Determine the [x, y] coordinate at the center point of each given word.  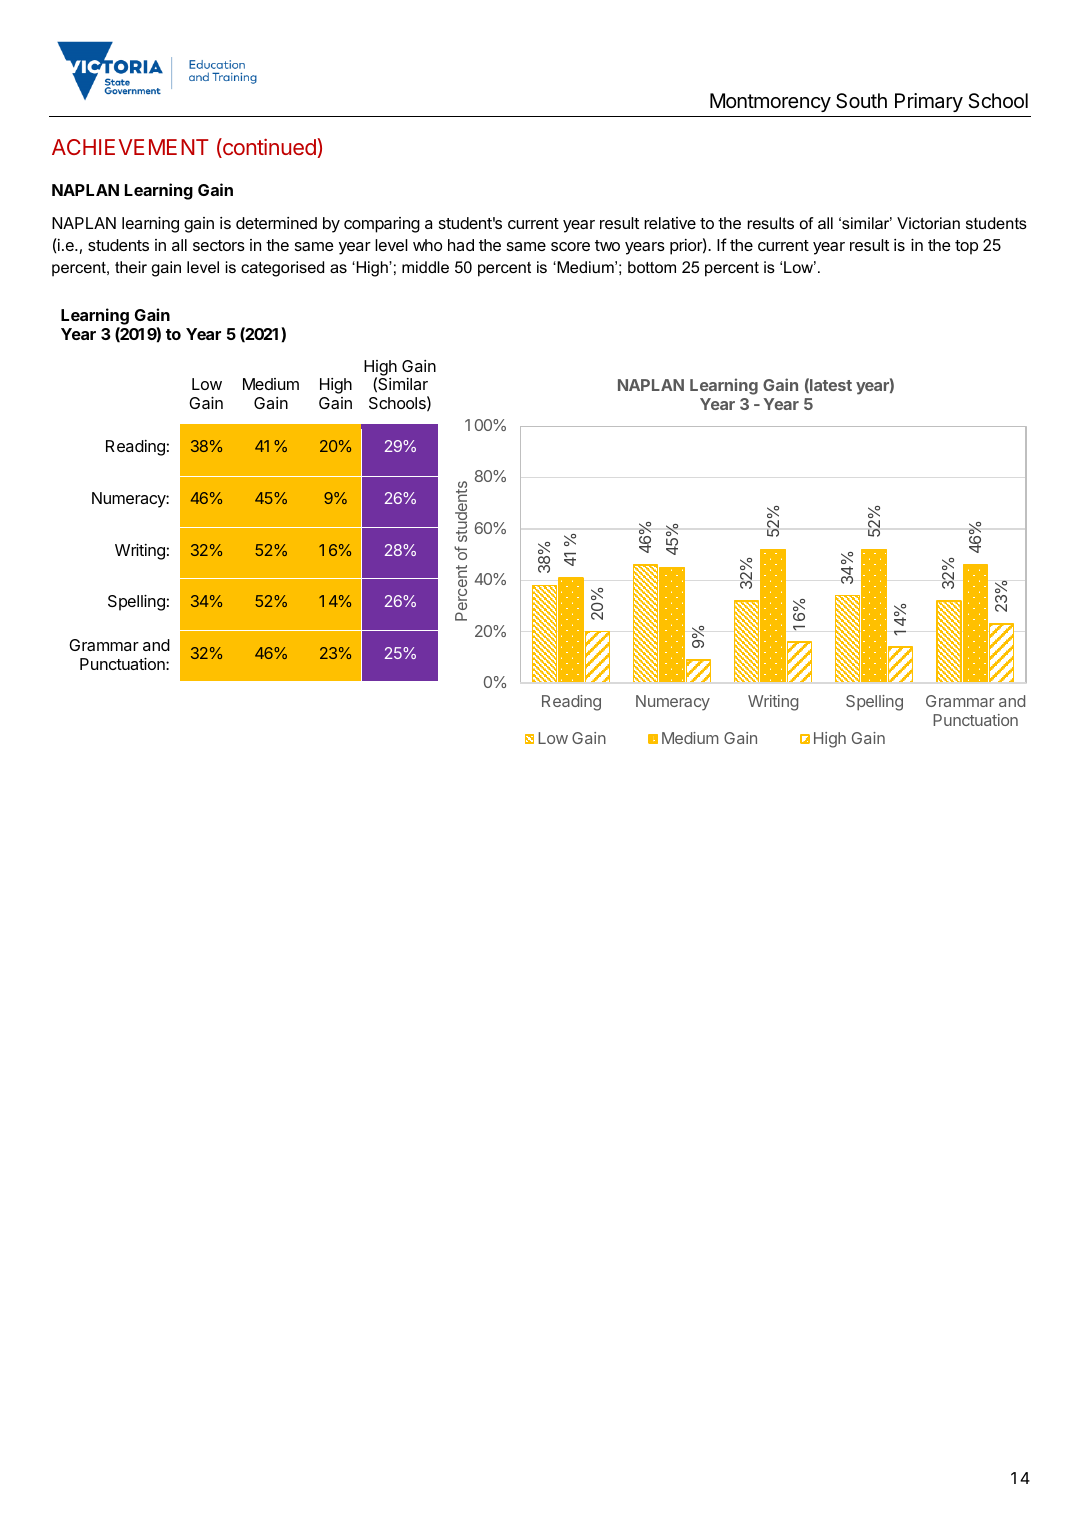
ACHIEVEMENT [130, 147]
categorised [282, 269]
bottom [652, 267]
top [966, 247]
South [861, 101]
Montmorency [770, 102]
